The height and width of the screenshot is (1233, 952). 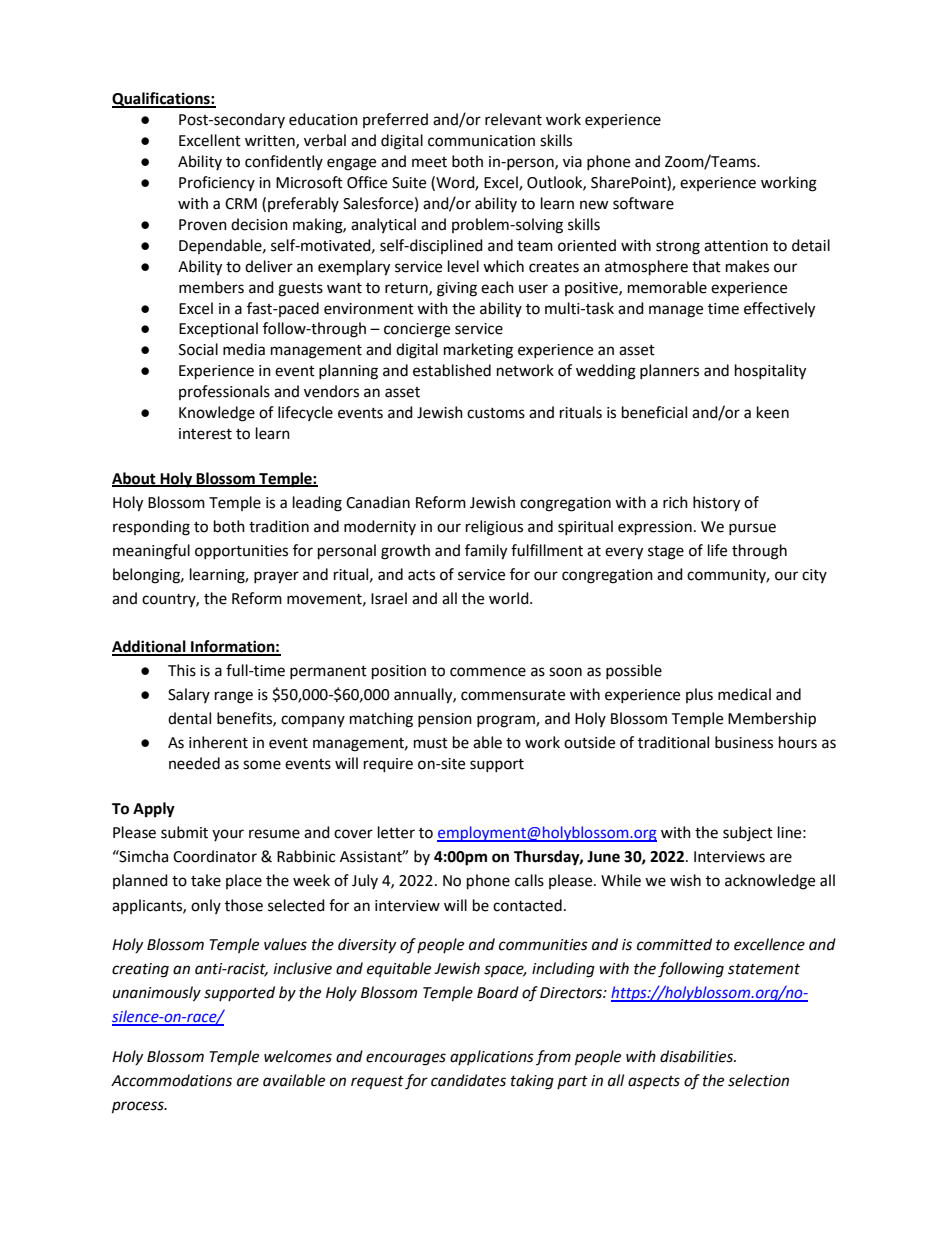 What do you see at coordinates (171, 1080) in the screenshot?
I see `Accommodations` at bounding box center [171, 1080].
